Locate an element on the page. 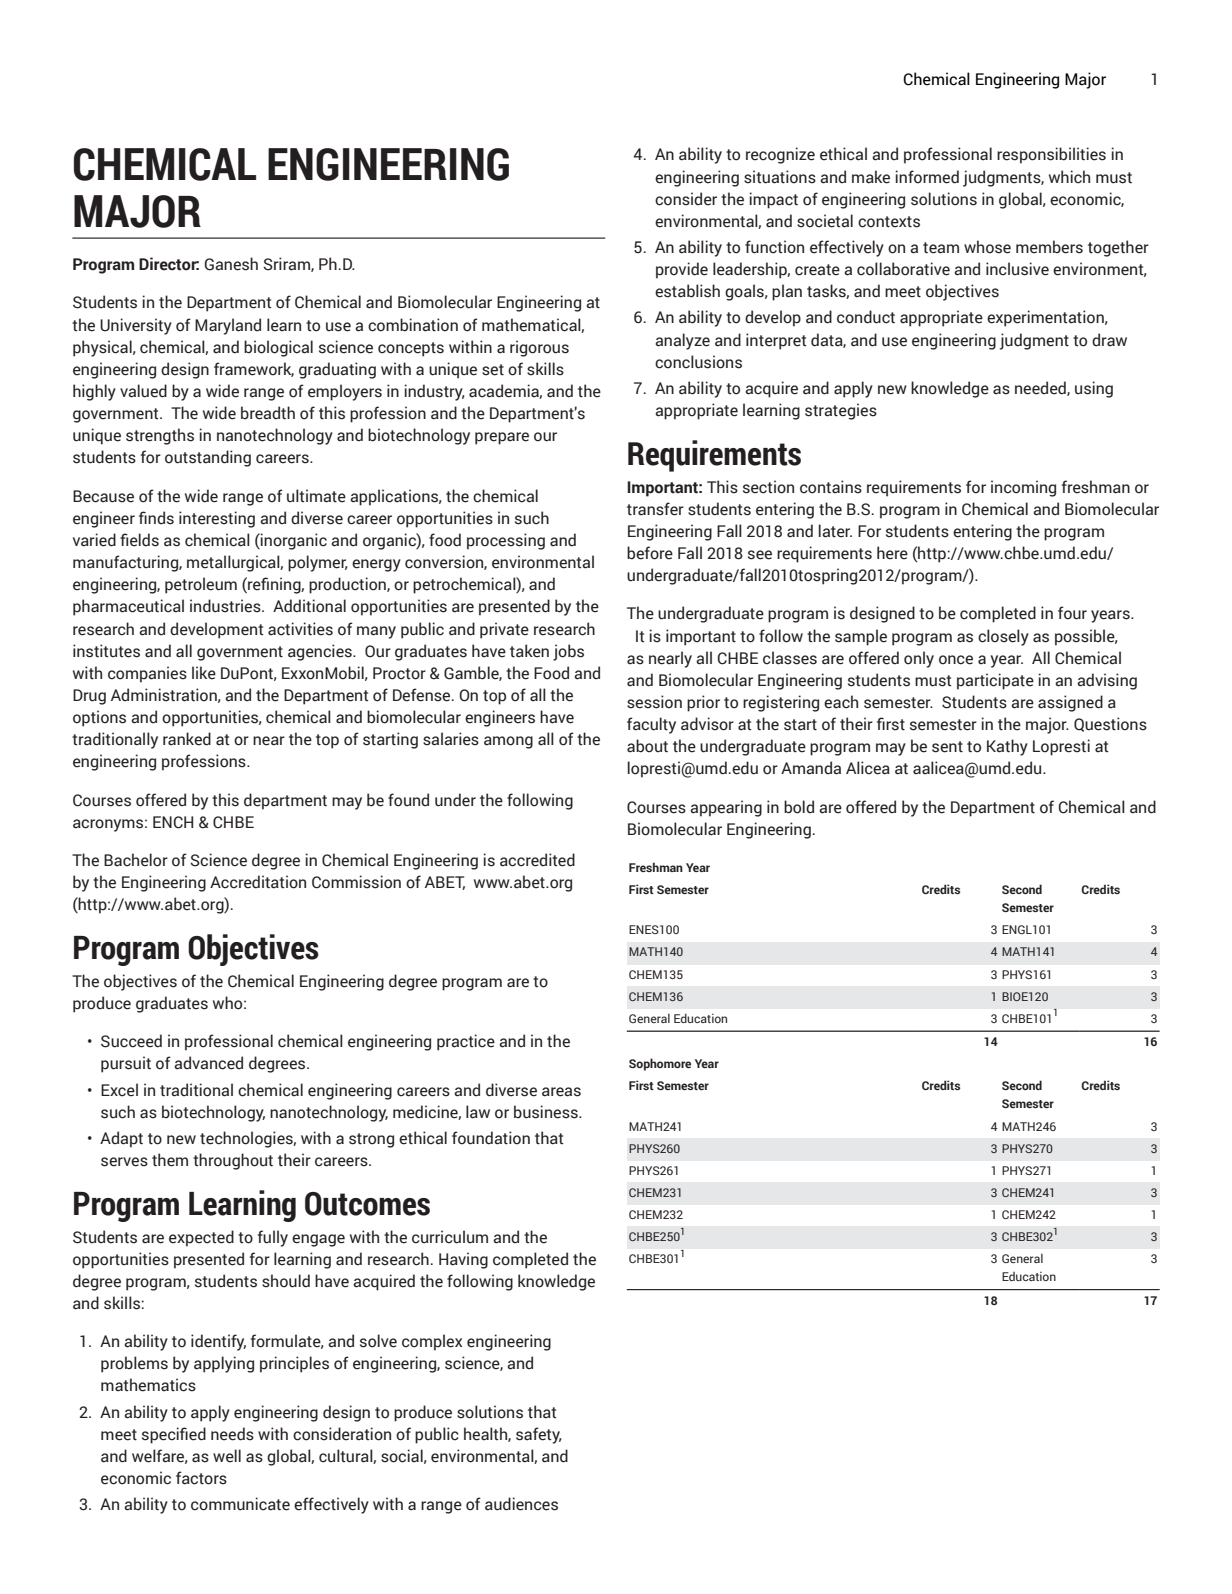 This image has height=1594, width=1232. closely is located at coordinates (1003, 637).
